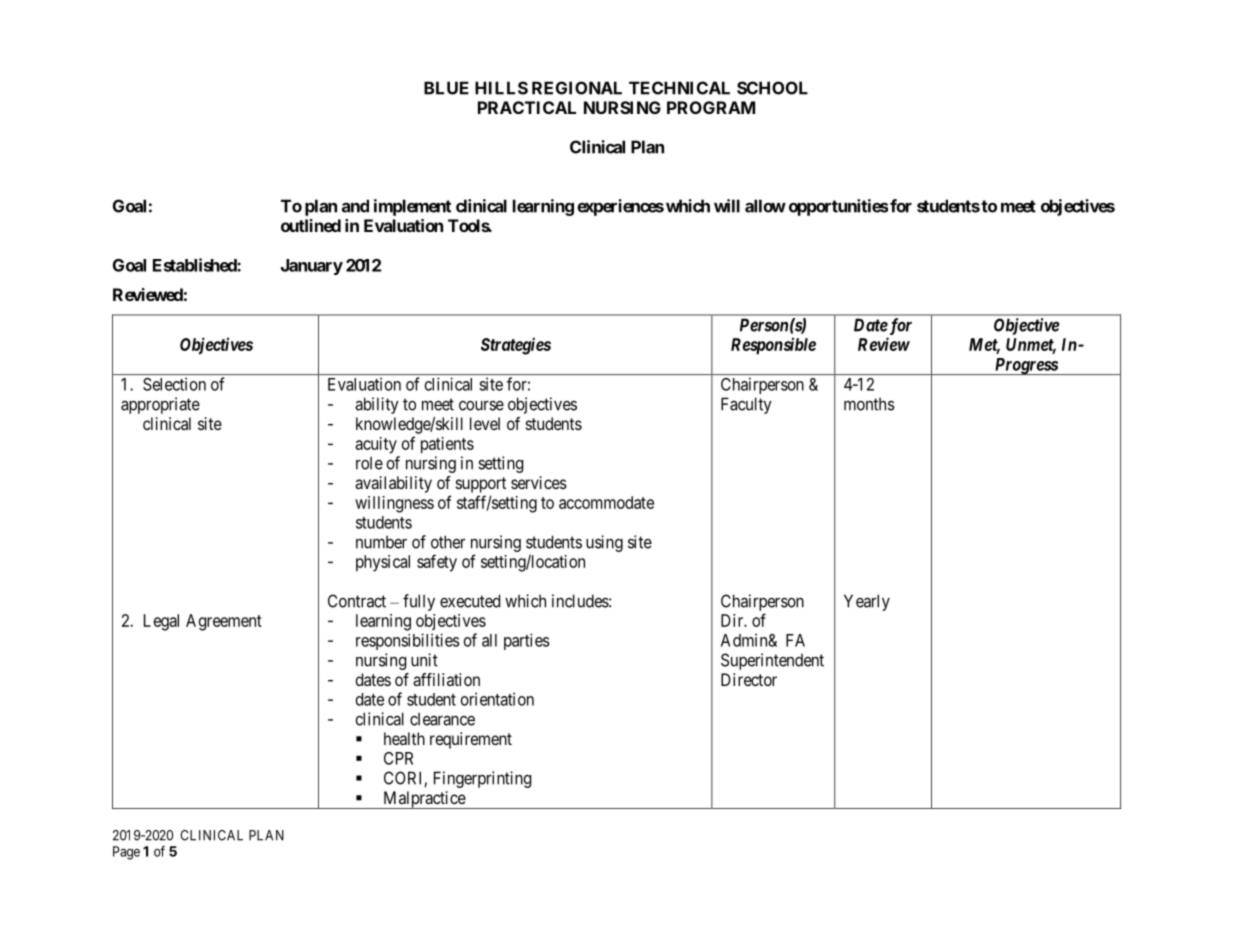  What do you see at coordinates (126, 853) in the image?
I see `Page` at bounding box center [126, 853].
